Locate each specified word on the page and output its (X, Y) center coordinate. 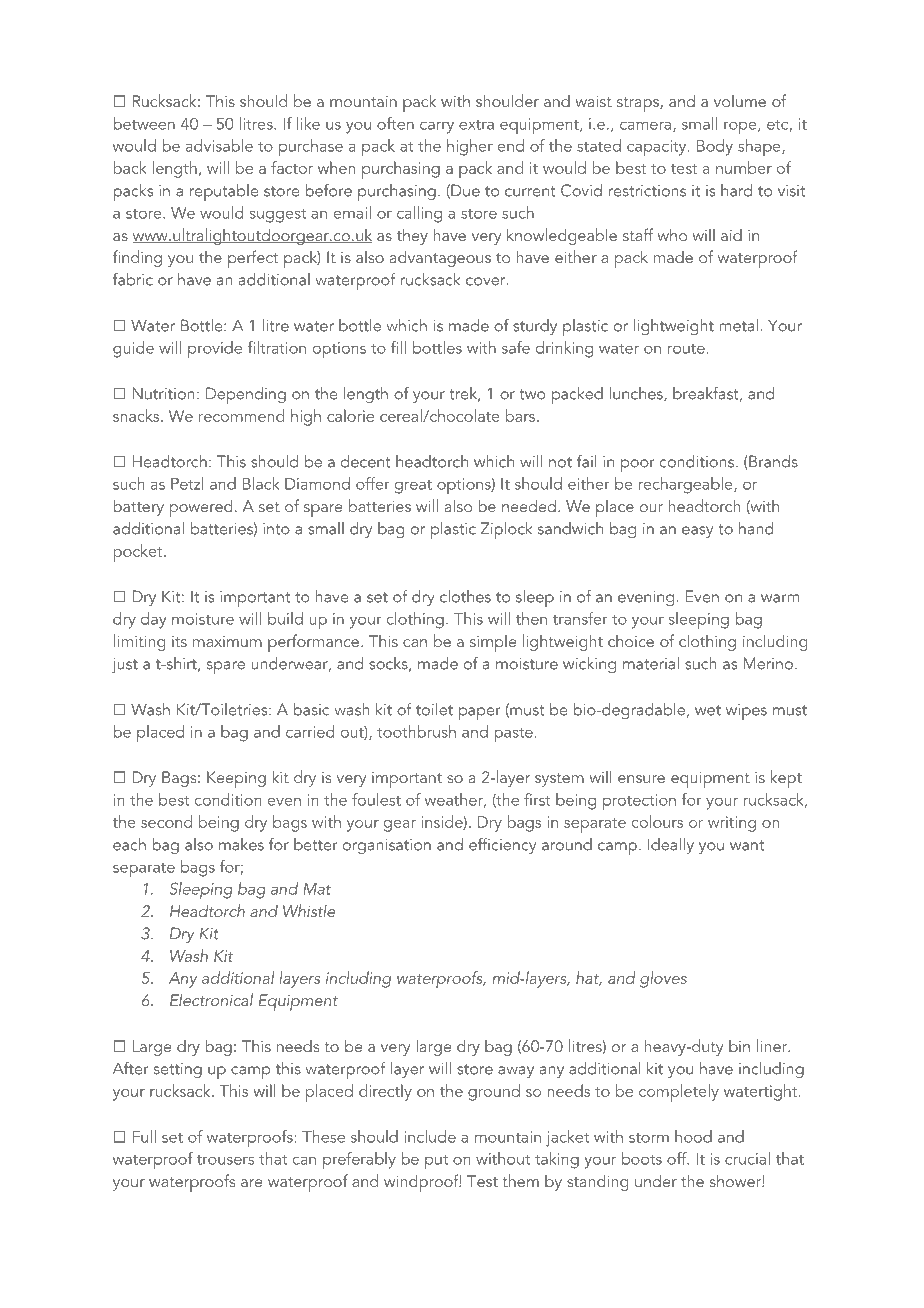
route (686, 349)
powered (201, 508)
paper (480, 713)
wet (708, 710)
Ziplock (506, 530)
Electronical (211, 999)
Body (715, 147)
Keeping (236, 779)
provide (215, 349)
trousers (225, 1160)
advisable (219, 145)
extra (476, 125)
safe (516, 347)
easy (697, 532)
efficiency (502, 845)
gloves (663, 979)
